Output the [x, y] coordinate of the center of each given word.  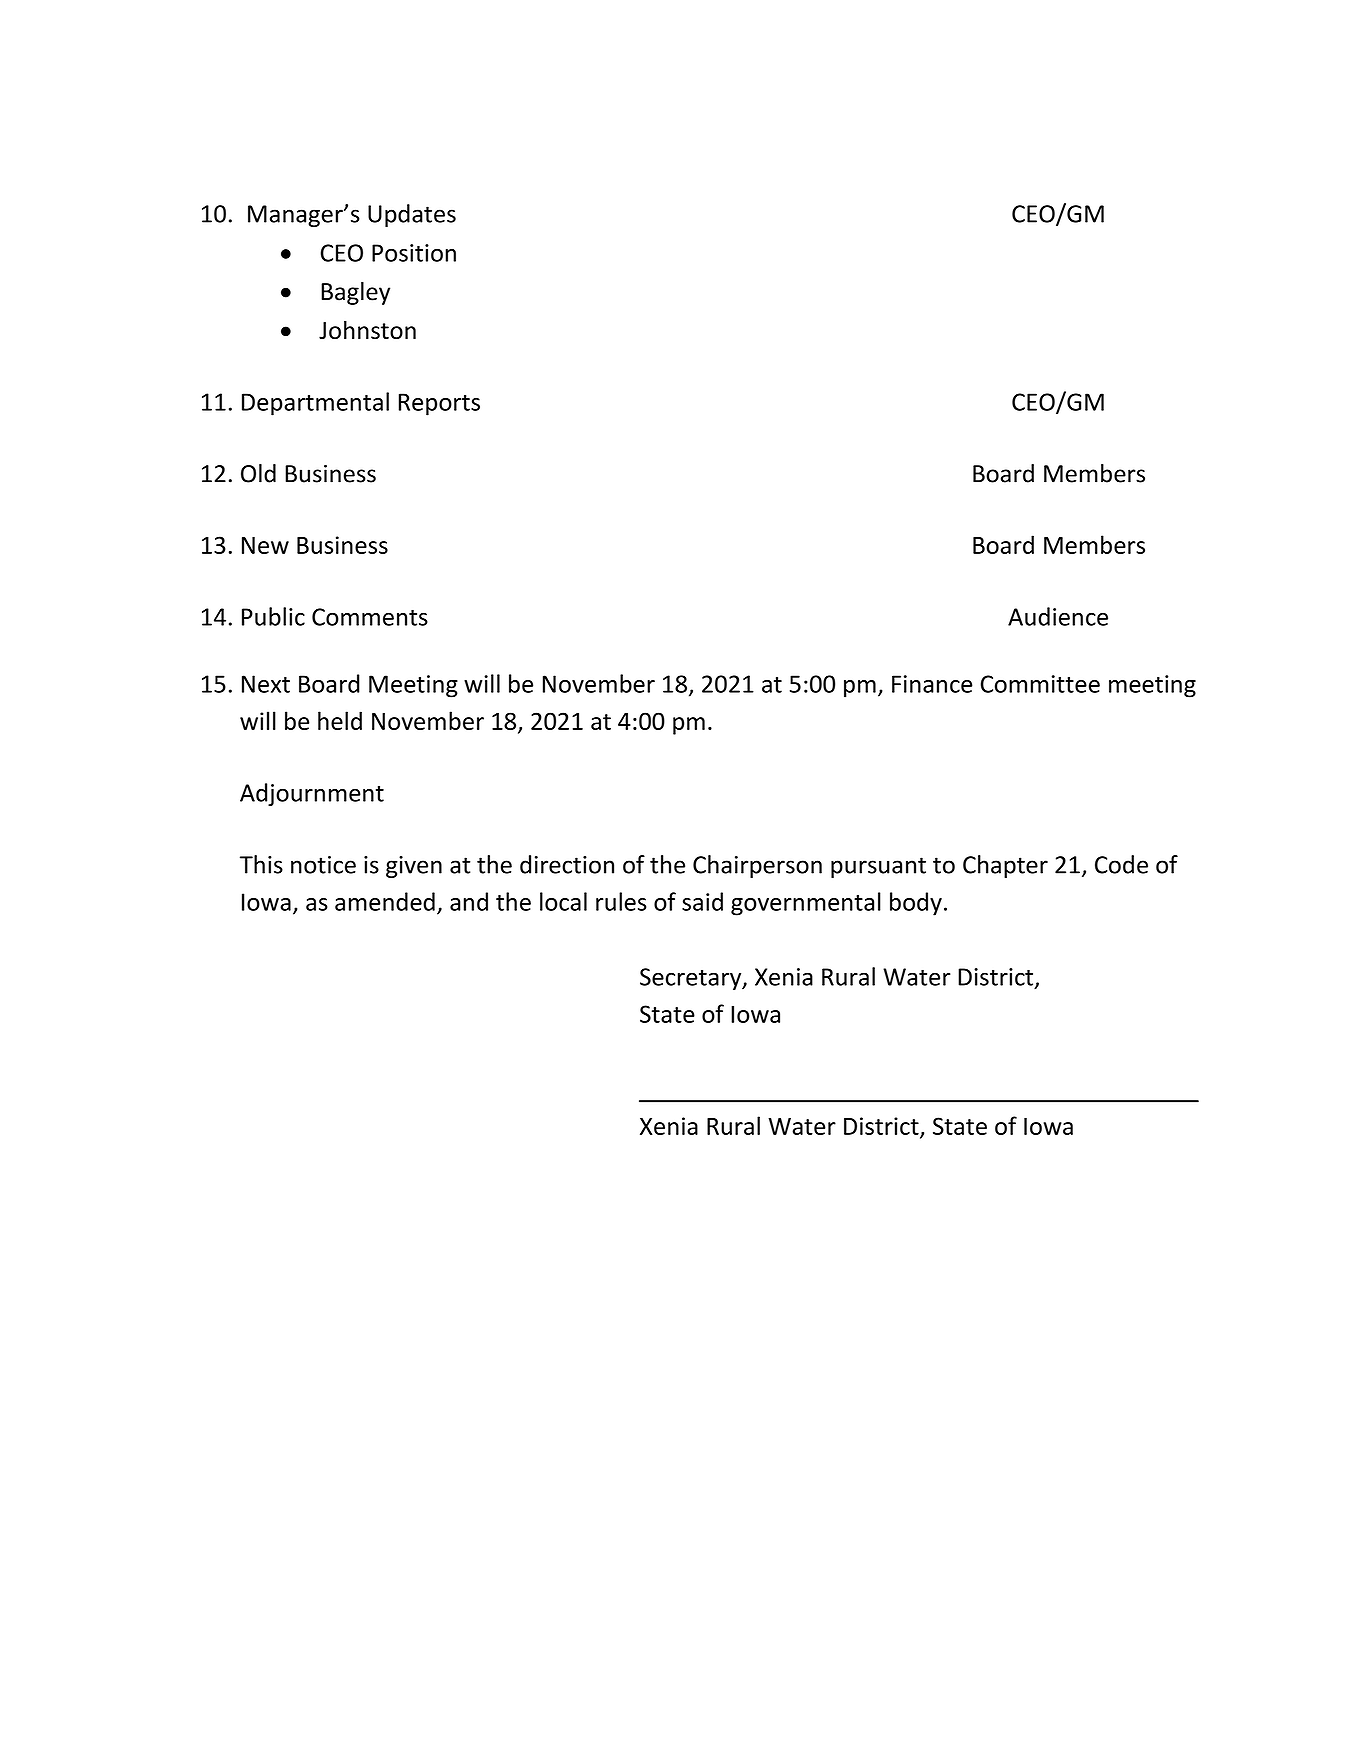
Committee [1040, 684]
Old [258, 473]
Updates [412, 215]
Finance [932, 684]
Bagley [355, 293]
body [916, 904]
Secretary [692, 979]
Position [414, 253]
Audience [1058, 616]
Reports [439, 404]
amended [385, 901]
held [340, 720]
